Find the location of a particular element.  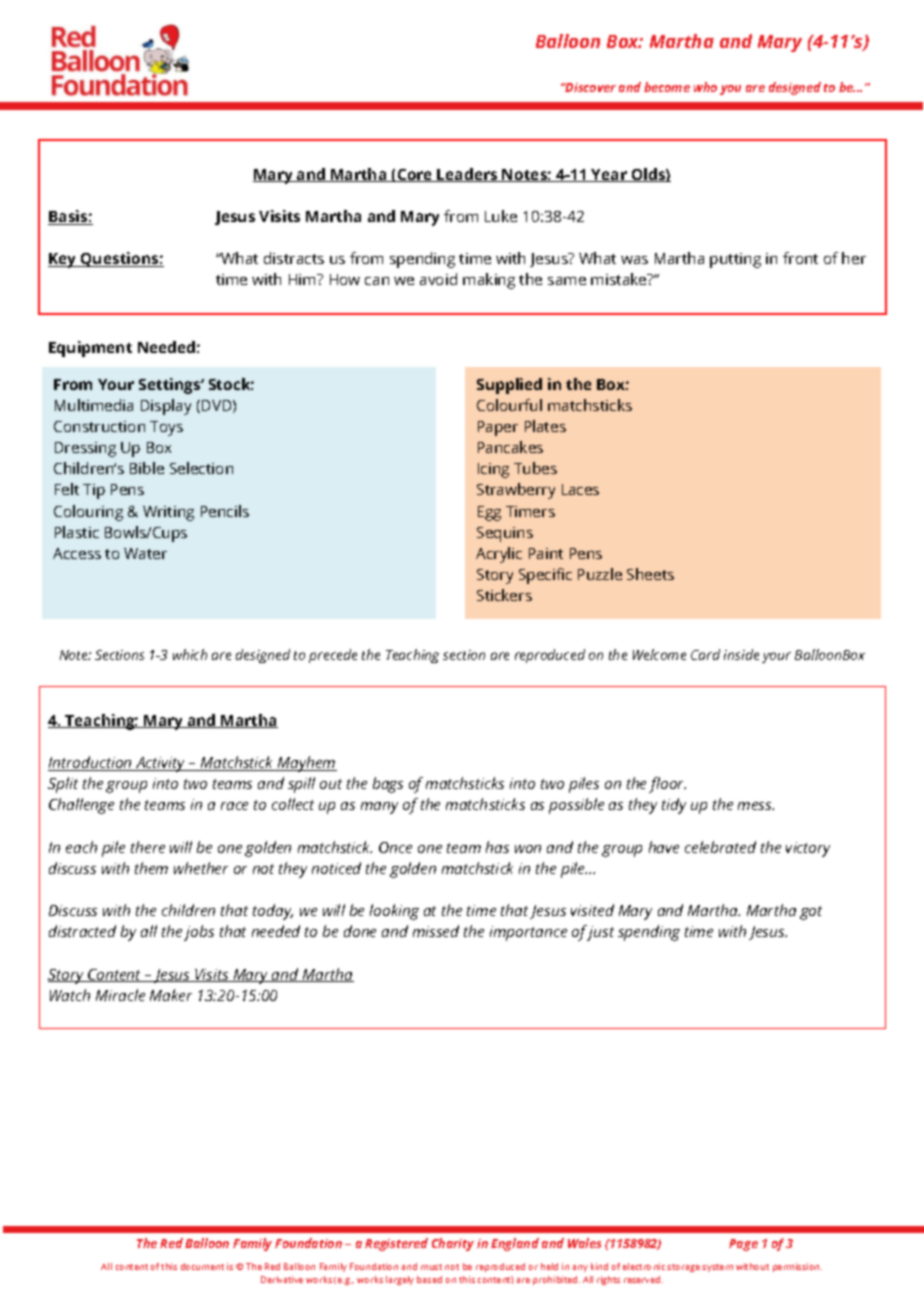

who is located at coordinates (705, 87).
